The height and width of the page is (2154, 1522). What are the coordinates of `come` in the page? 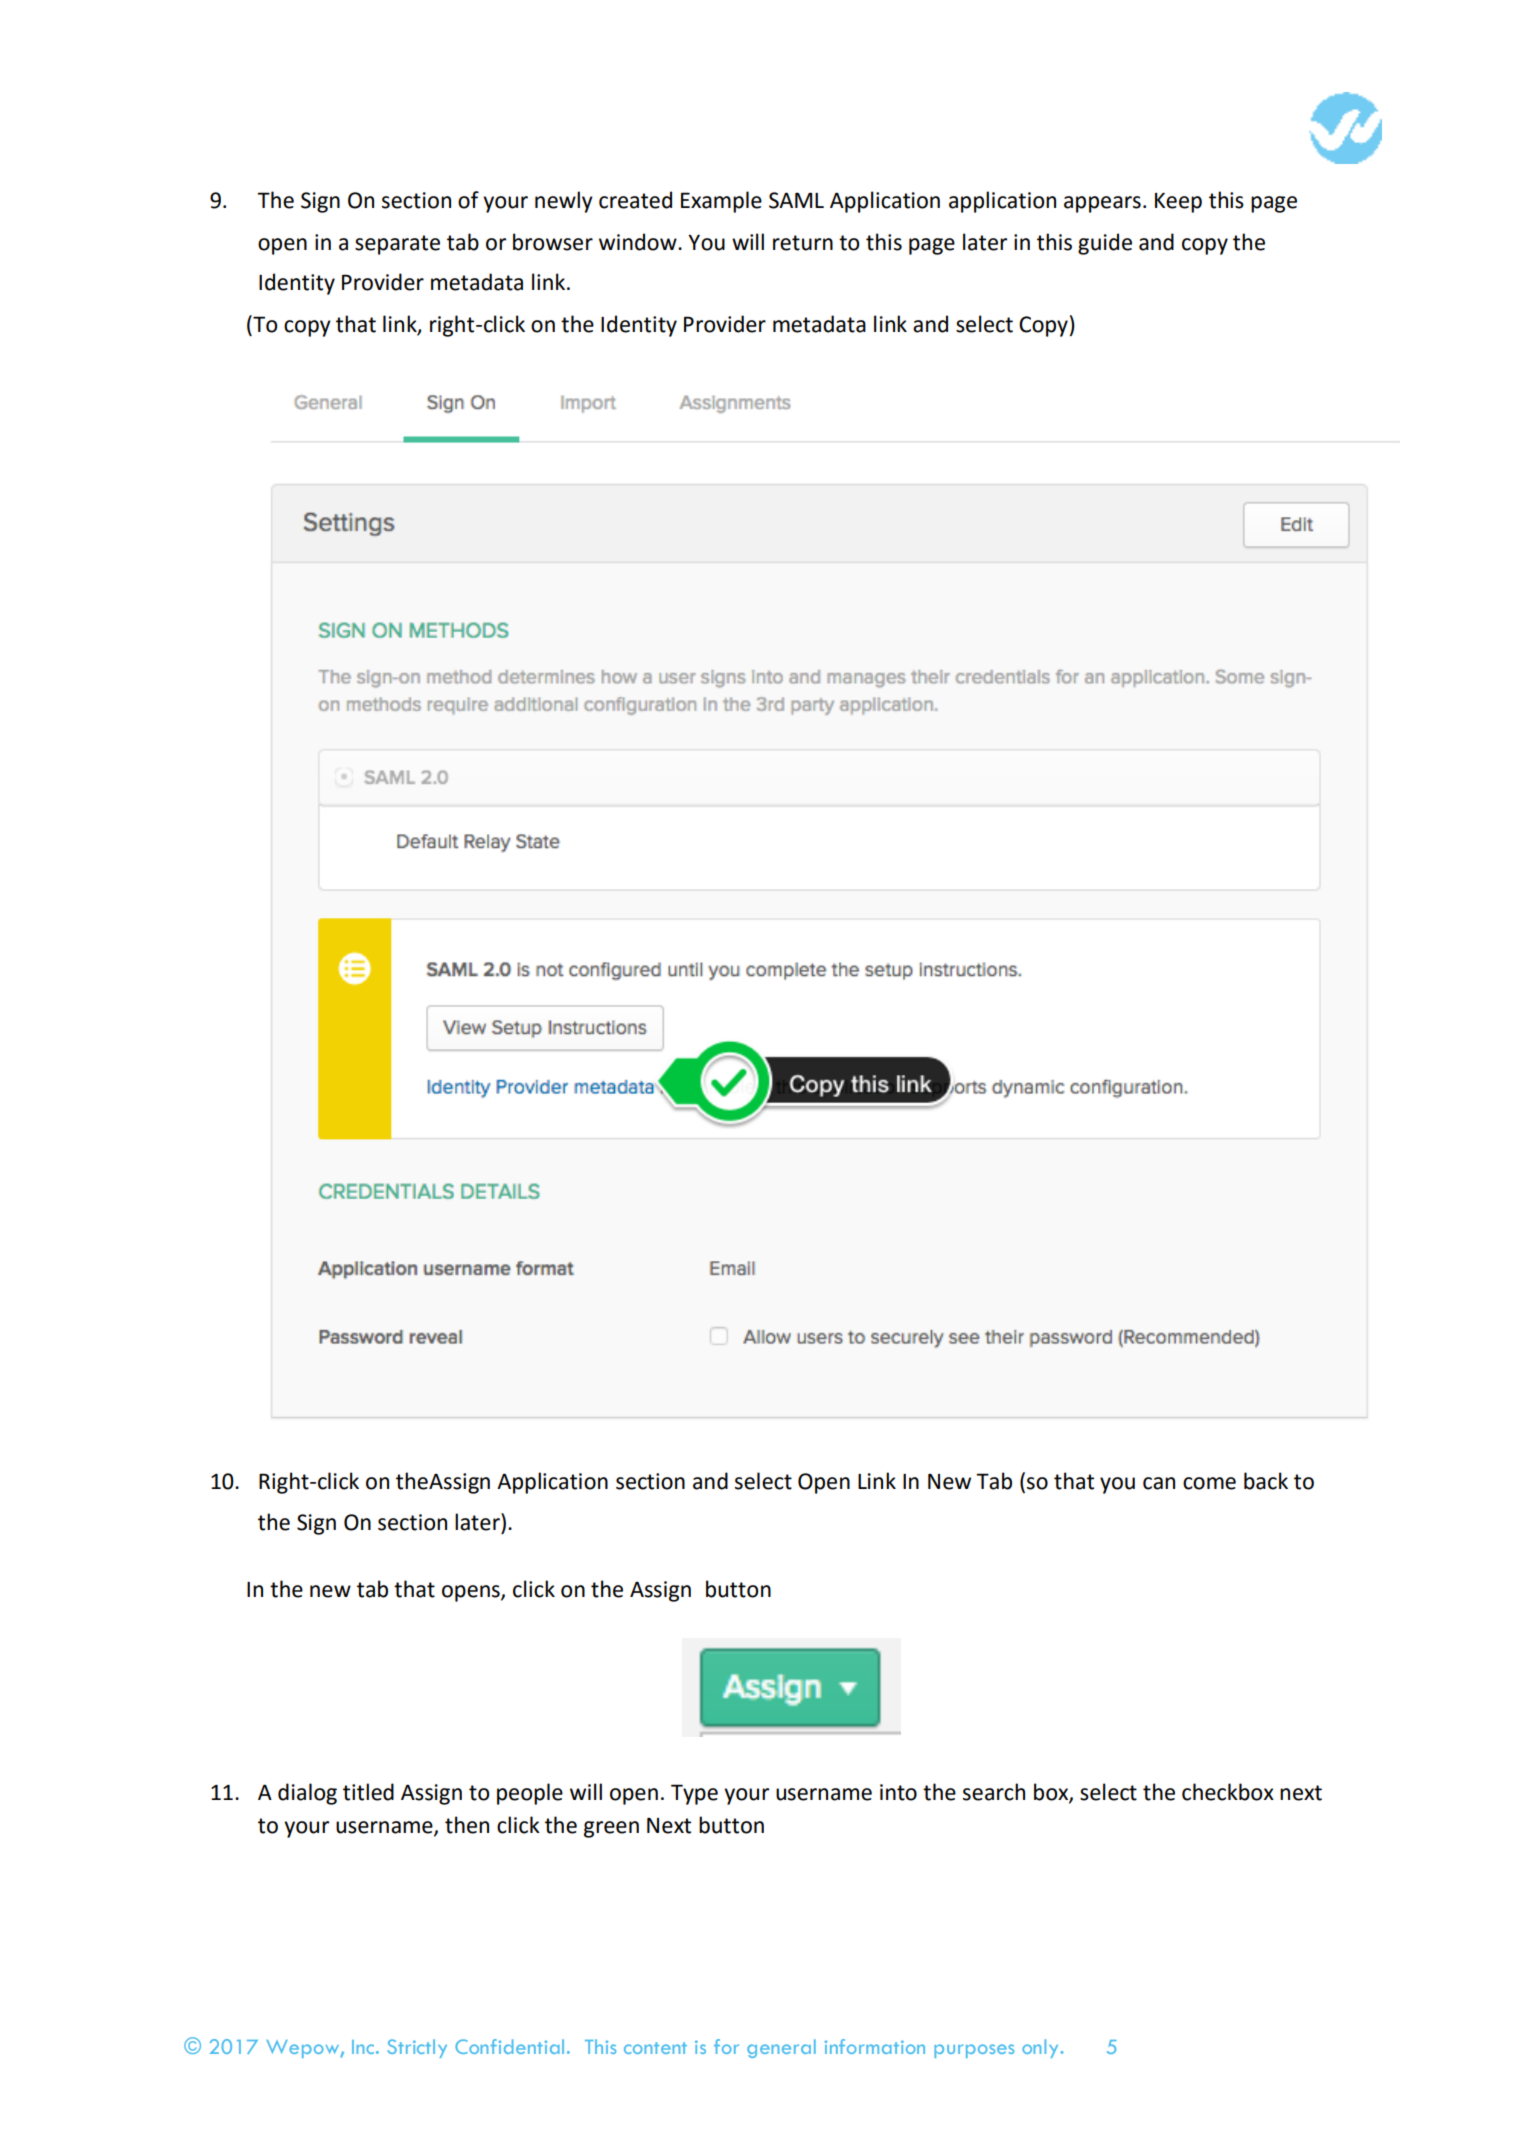 It's located at (1209, 1483).
